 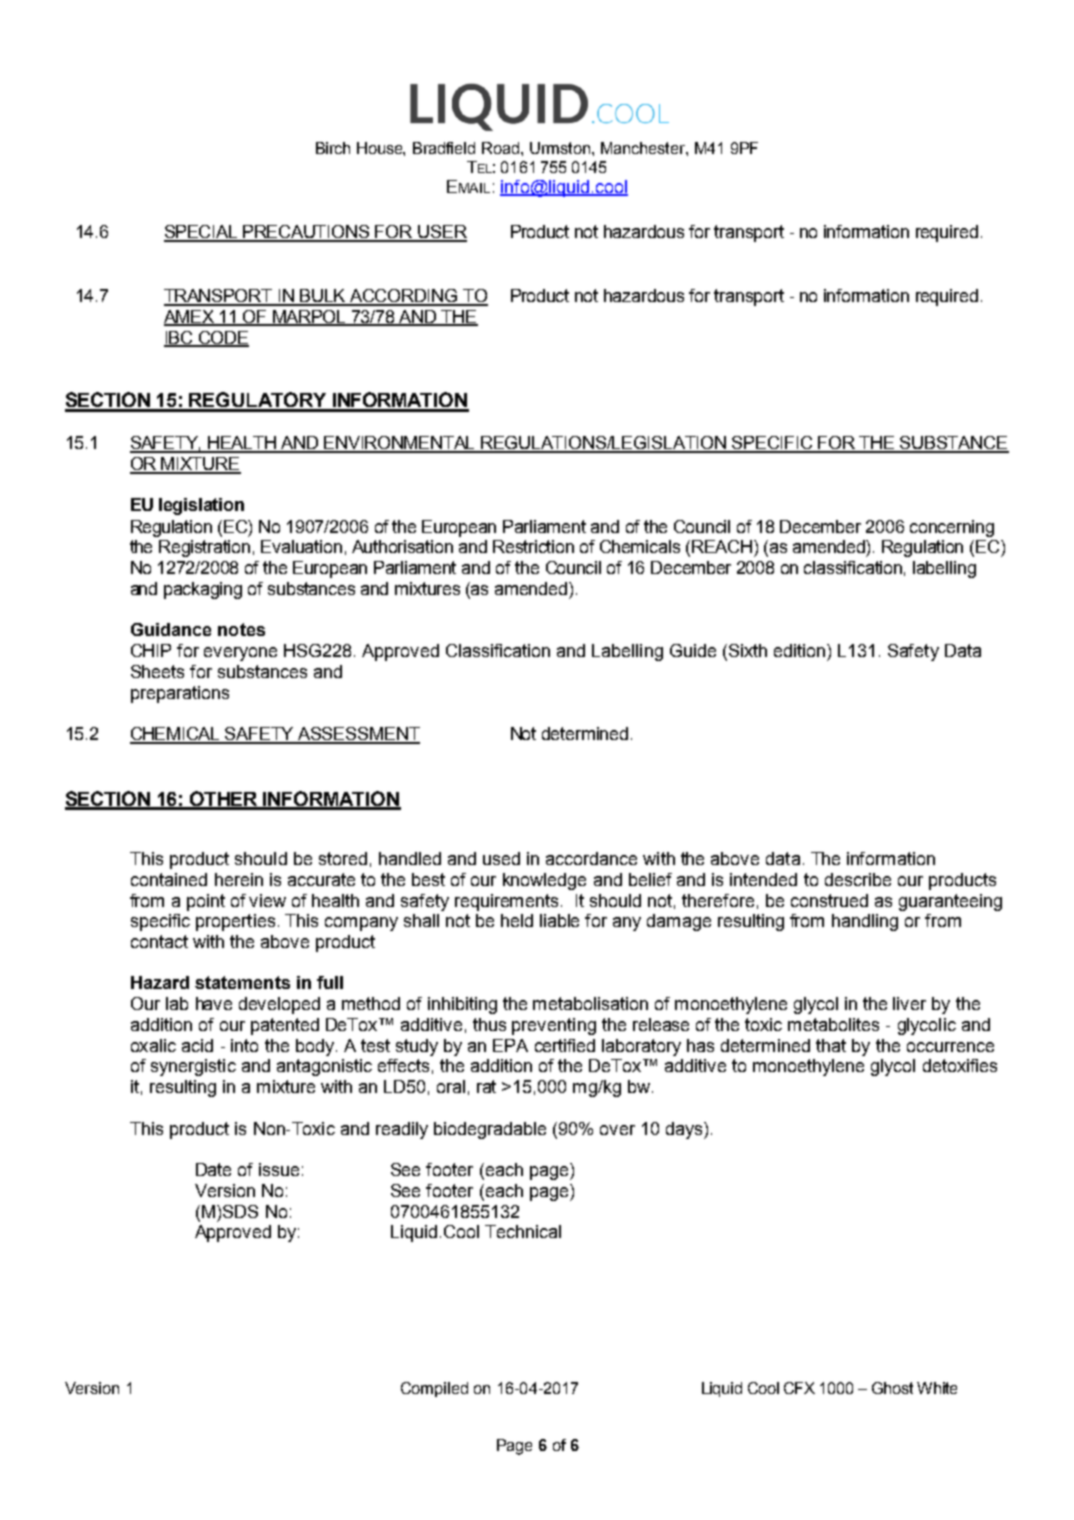 I want to click on Restriction, so click(x=533, y=546).
